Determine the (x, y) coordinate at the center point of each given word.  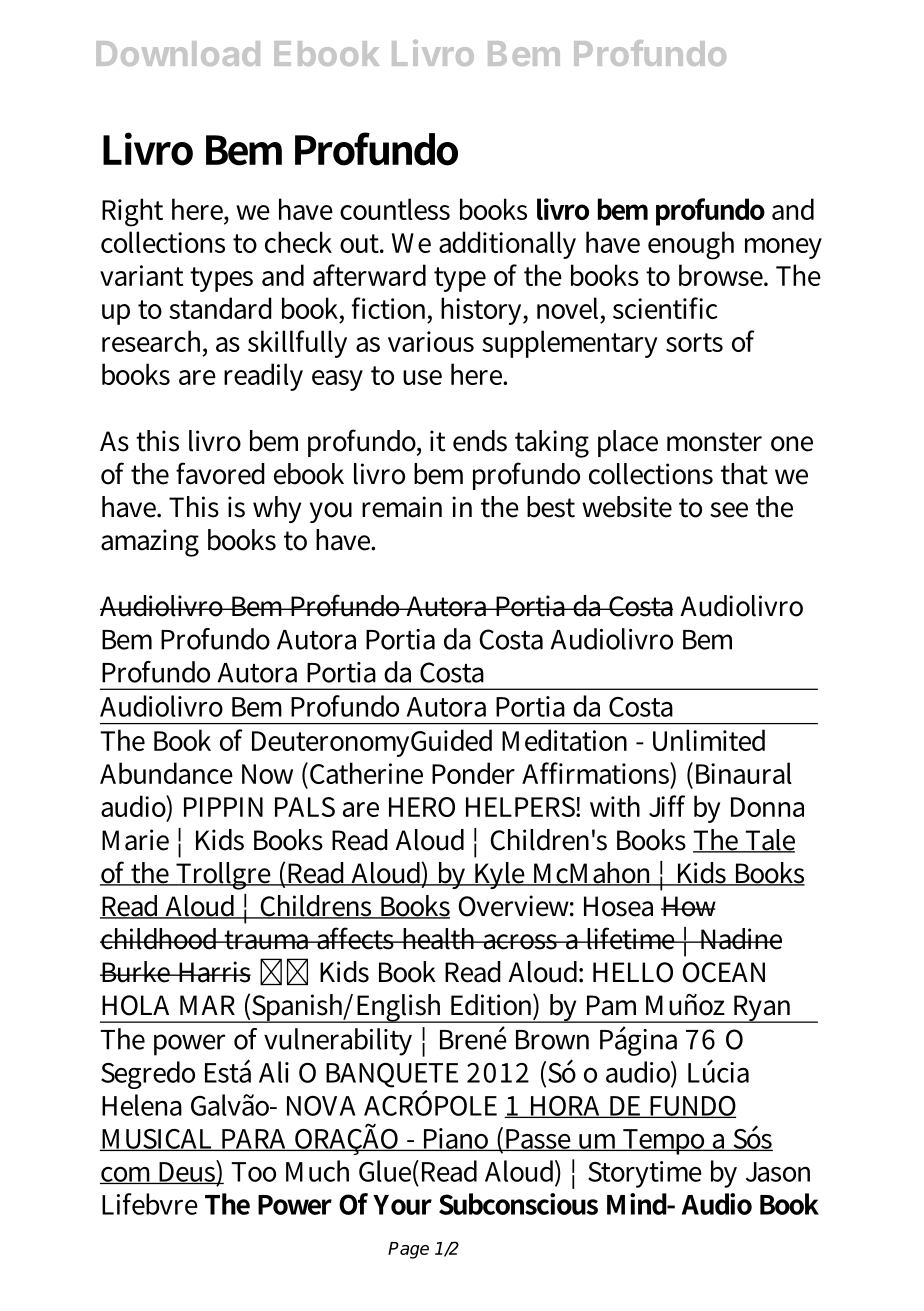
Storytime (645, 1174)
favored (220, 473)
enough (691, 245)
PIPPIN (223, 807)
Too (254, 1172)
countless (395, 209)
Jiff (667, 806)
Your (402, 1205)
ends (480, 441)
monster (714, 442)
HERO (422, 807)
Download (178, 53)
